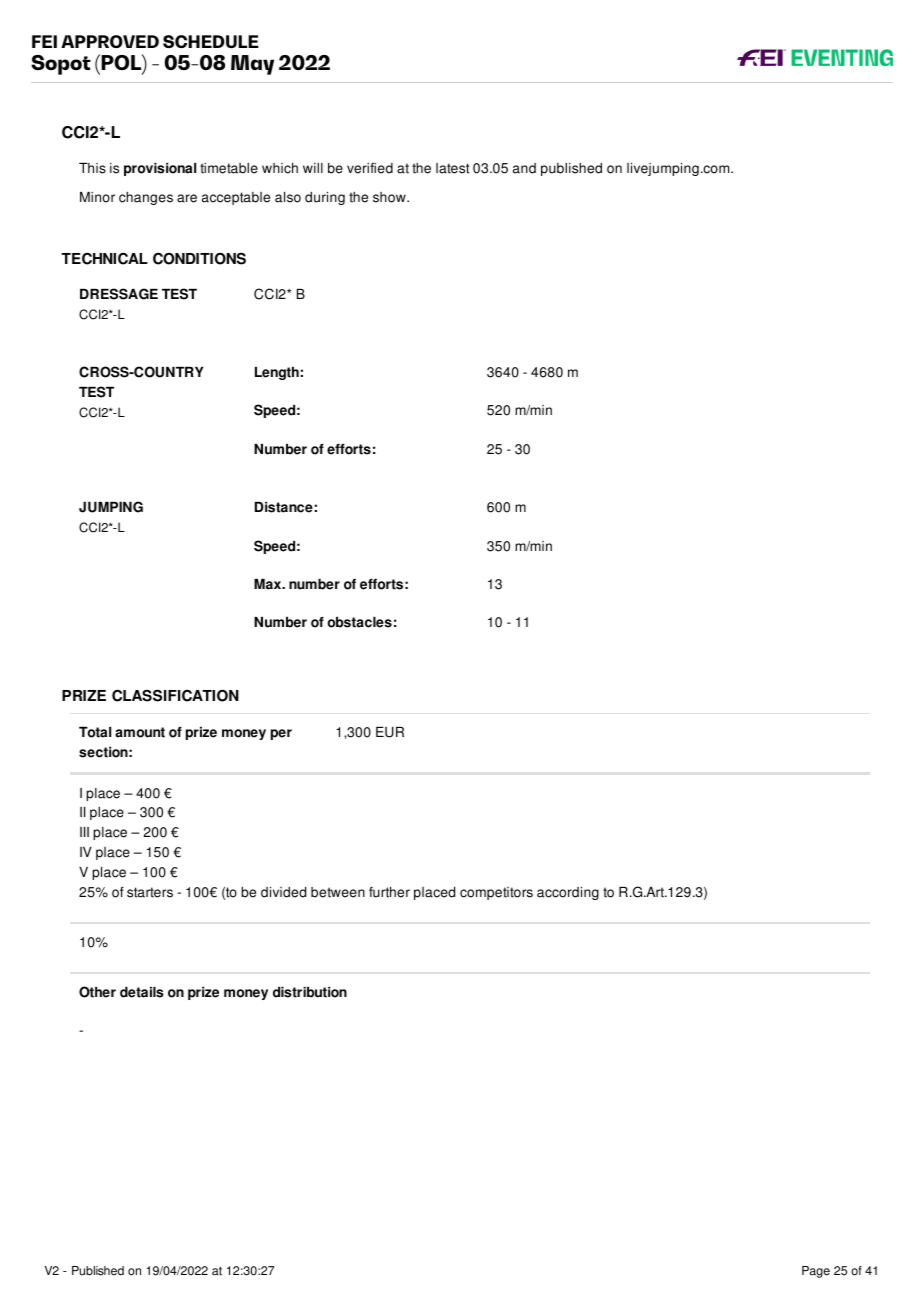 This image has height=1308, width=924. What do you see at coordinates (389, 892) in the image?
I see `further` at bounding box center [389, 892].
